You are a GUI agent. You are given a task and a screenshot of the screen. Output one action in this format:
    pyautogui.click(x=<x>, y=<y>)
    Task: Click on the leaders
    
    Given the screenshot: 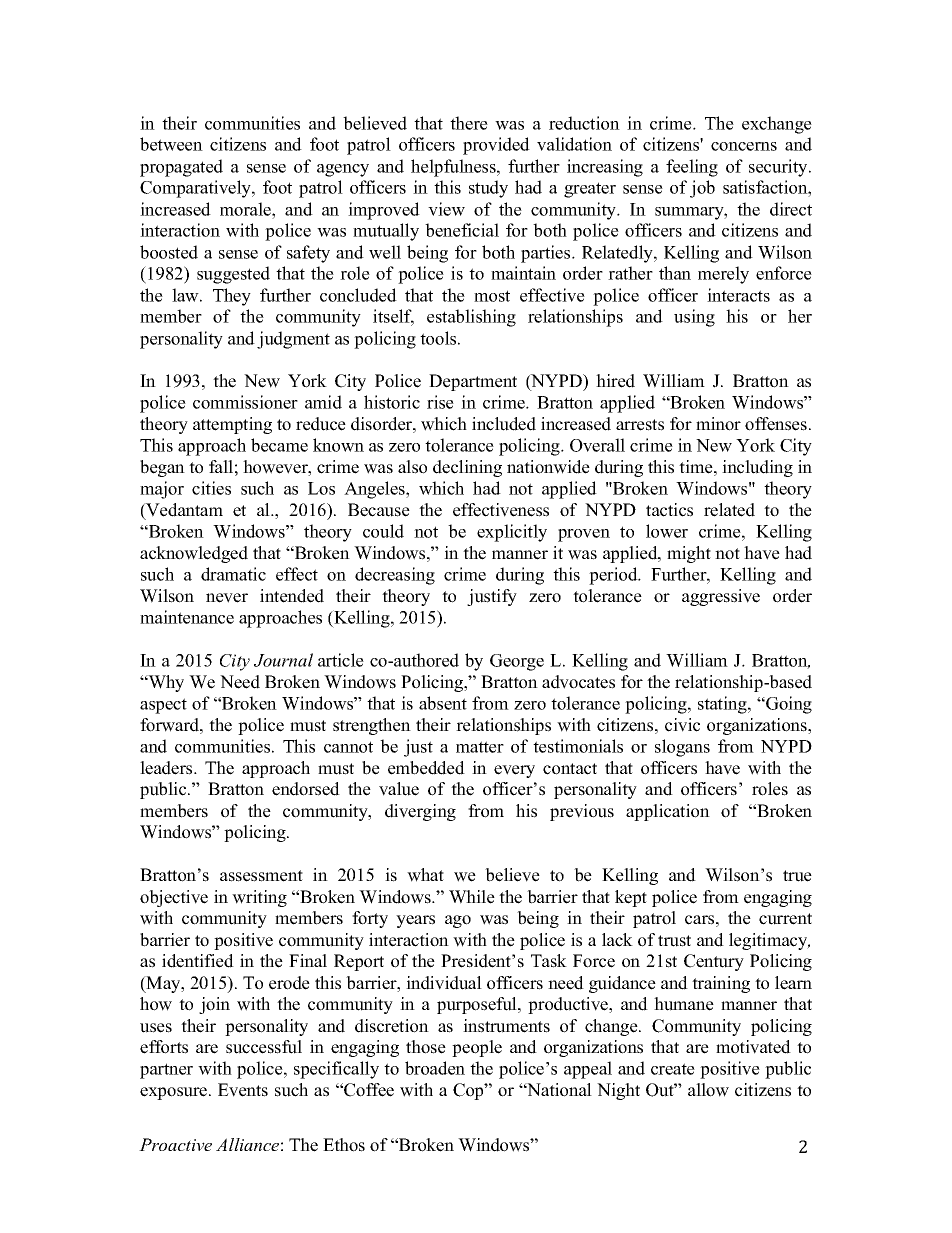 What is the action you would take?
    pyautogui.click(x=167, y=768)
